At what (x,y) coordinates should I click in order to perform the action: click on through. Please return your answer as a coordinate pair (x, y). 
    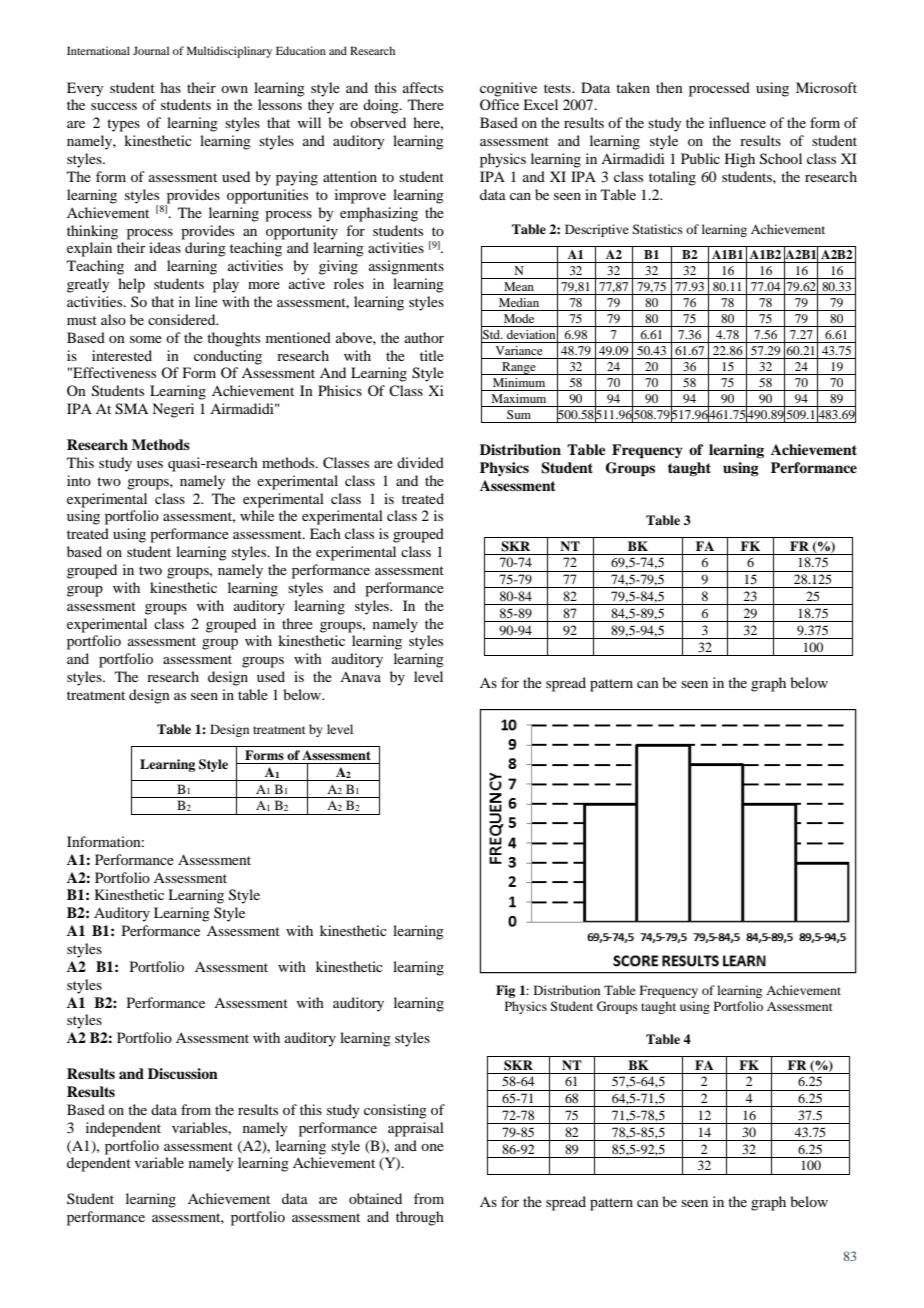
    Looking at the image, I should click on (420, 1218).
